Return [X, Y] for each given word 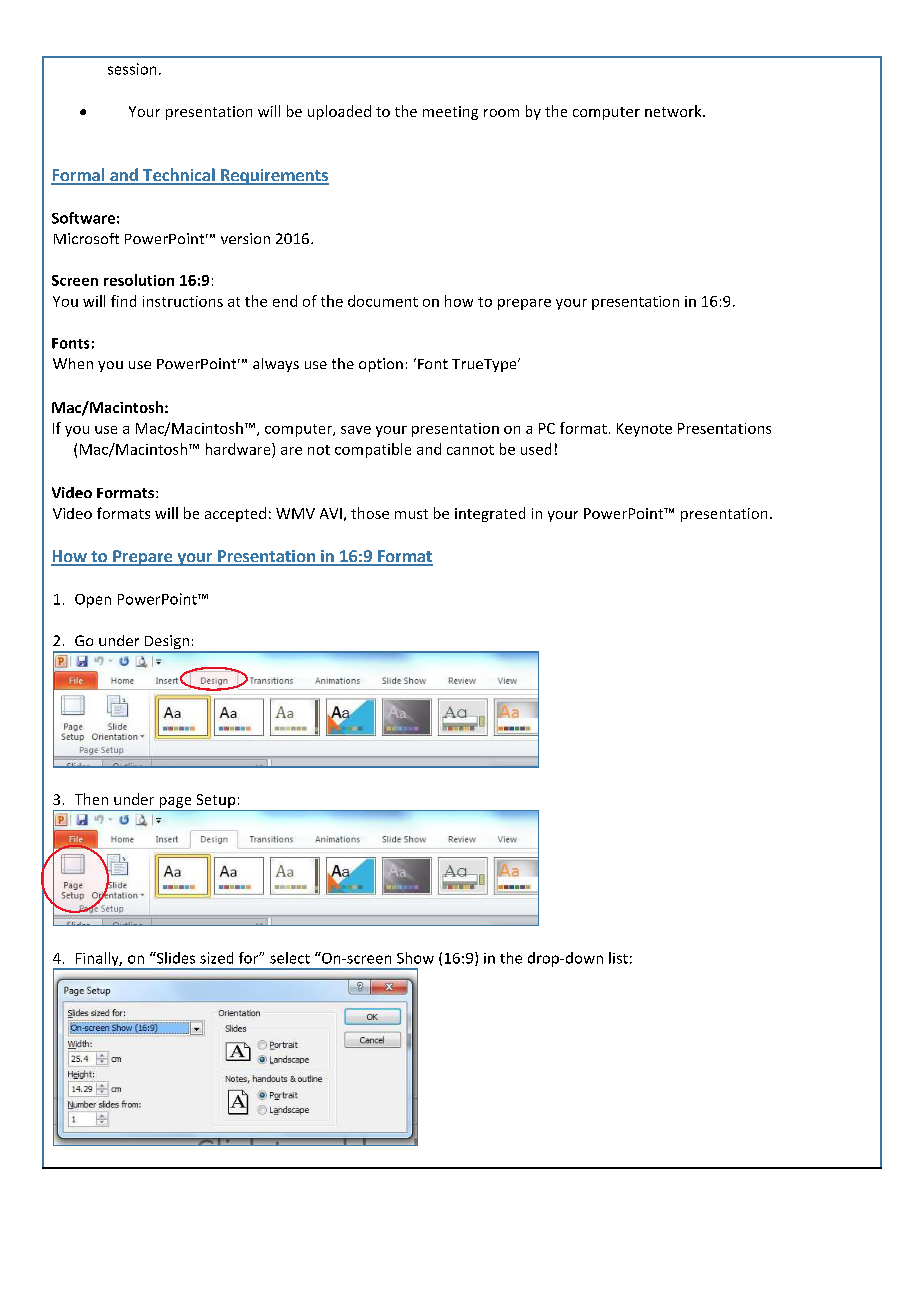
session [132, 69]
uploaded [339, 112]
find [123, 301]
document [383, 301]
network [674, 111]
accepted [235, 514]
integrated [490, 514]
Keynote [644, 430]
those [370, 513]
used [536, 449]
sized [216, 958]
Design [166, 643]
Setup [216, 801]
